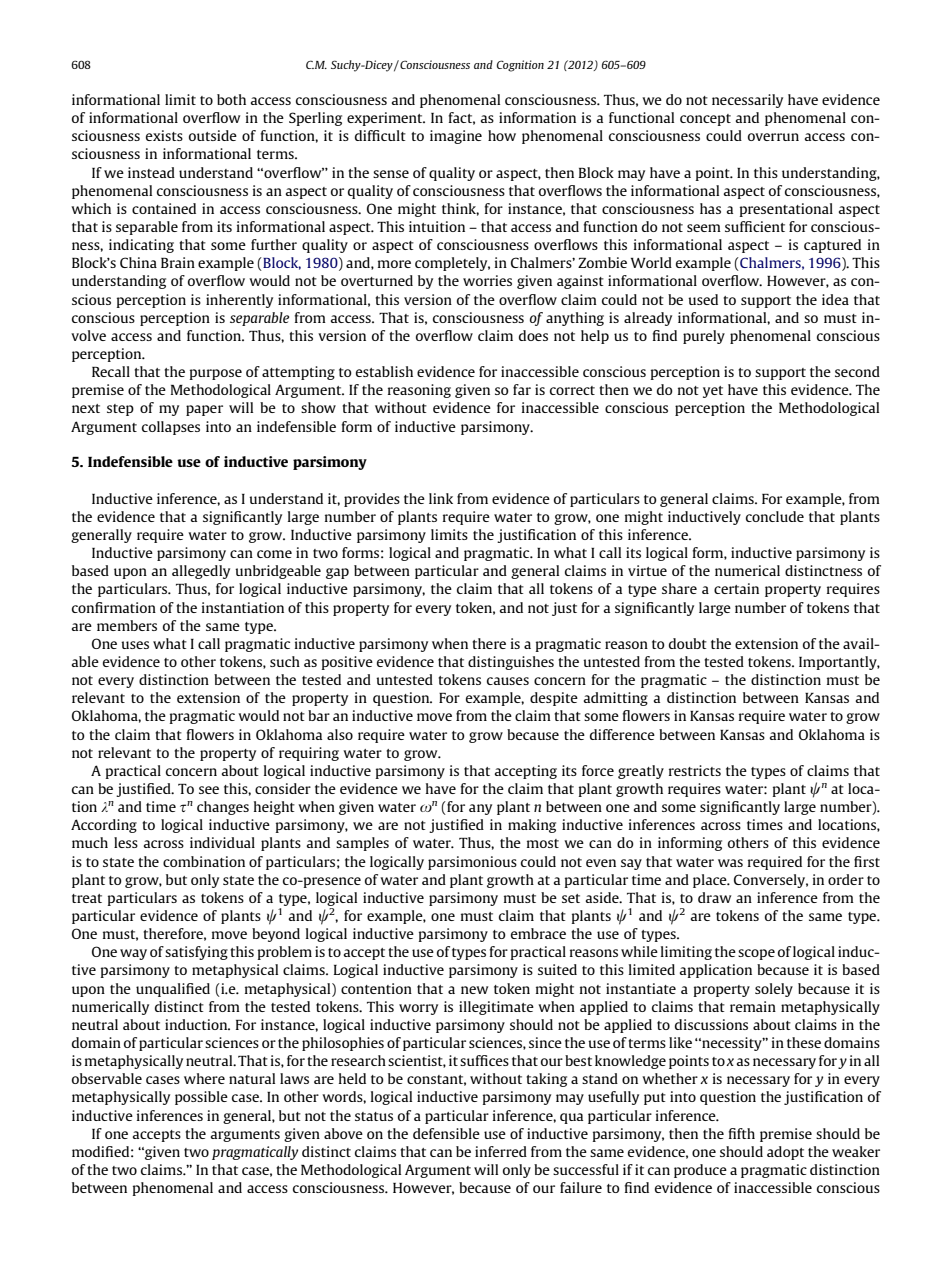 The width and height of the document is (944, 1288). Describe the element at coordinates (127, 625) in the document. I see `members` at that location.
